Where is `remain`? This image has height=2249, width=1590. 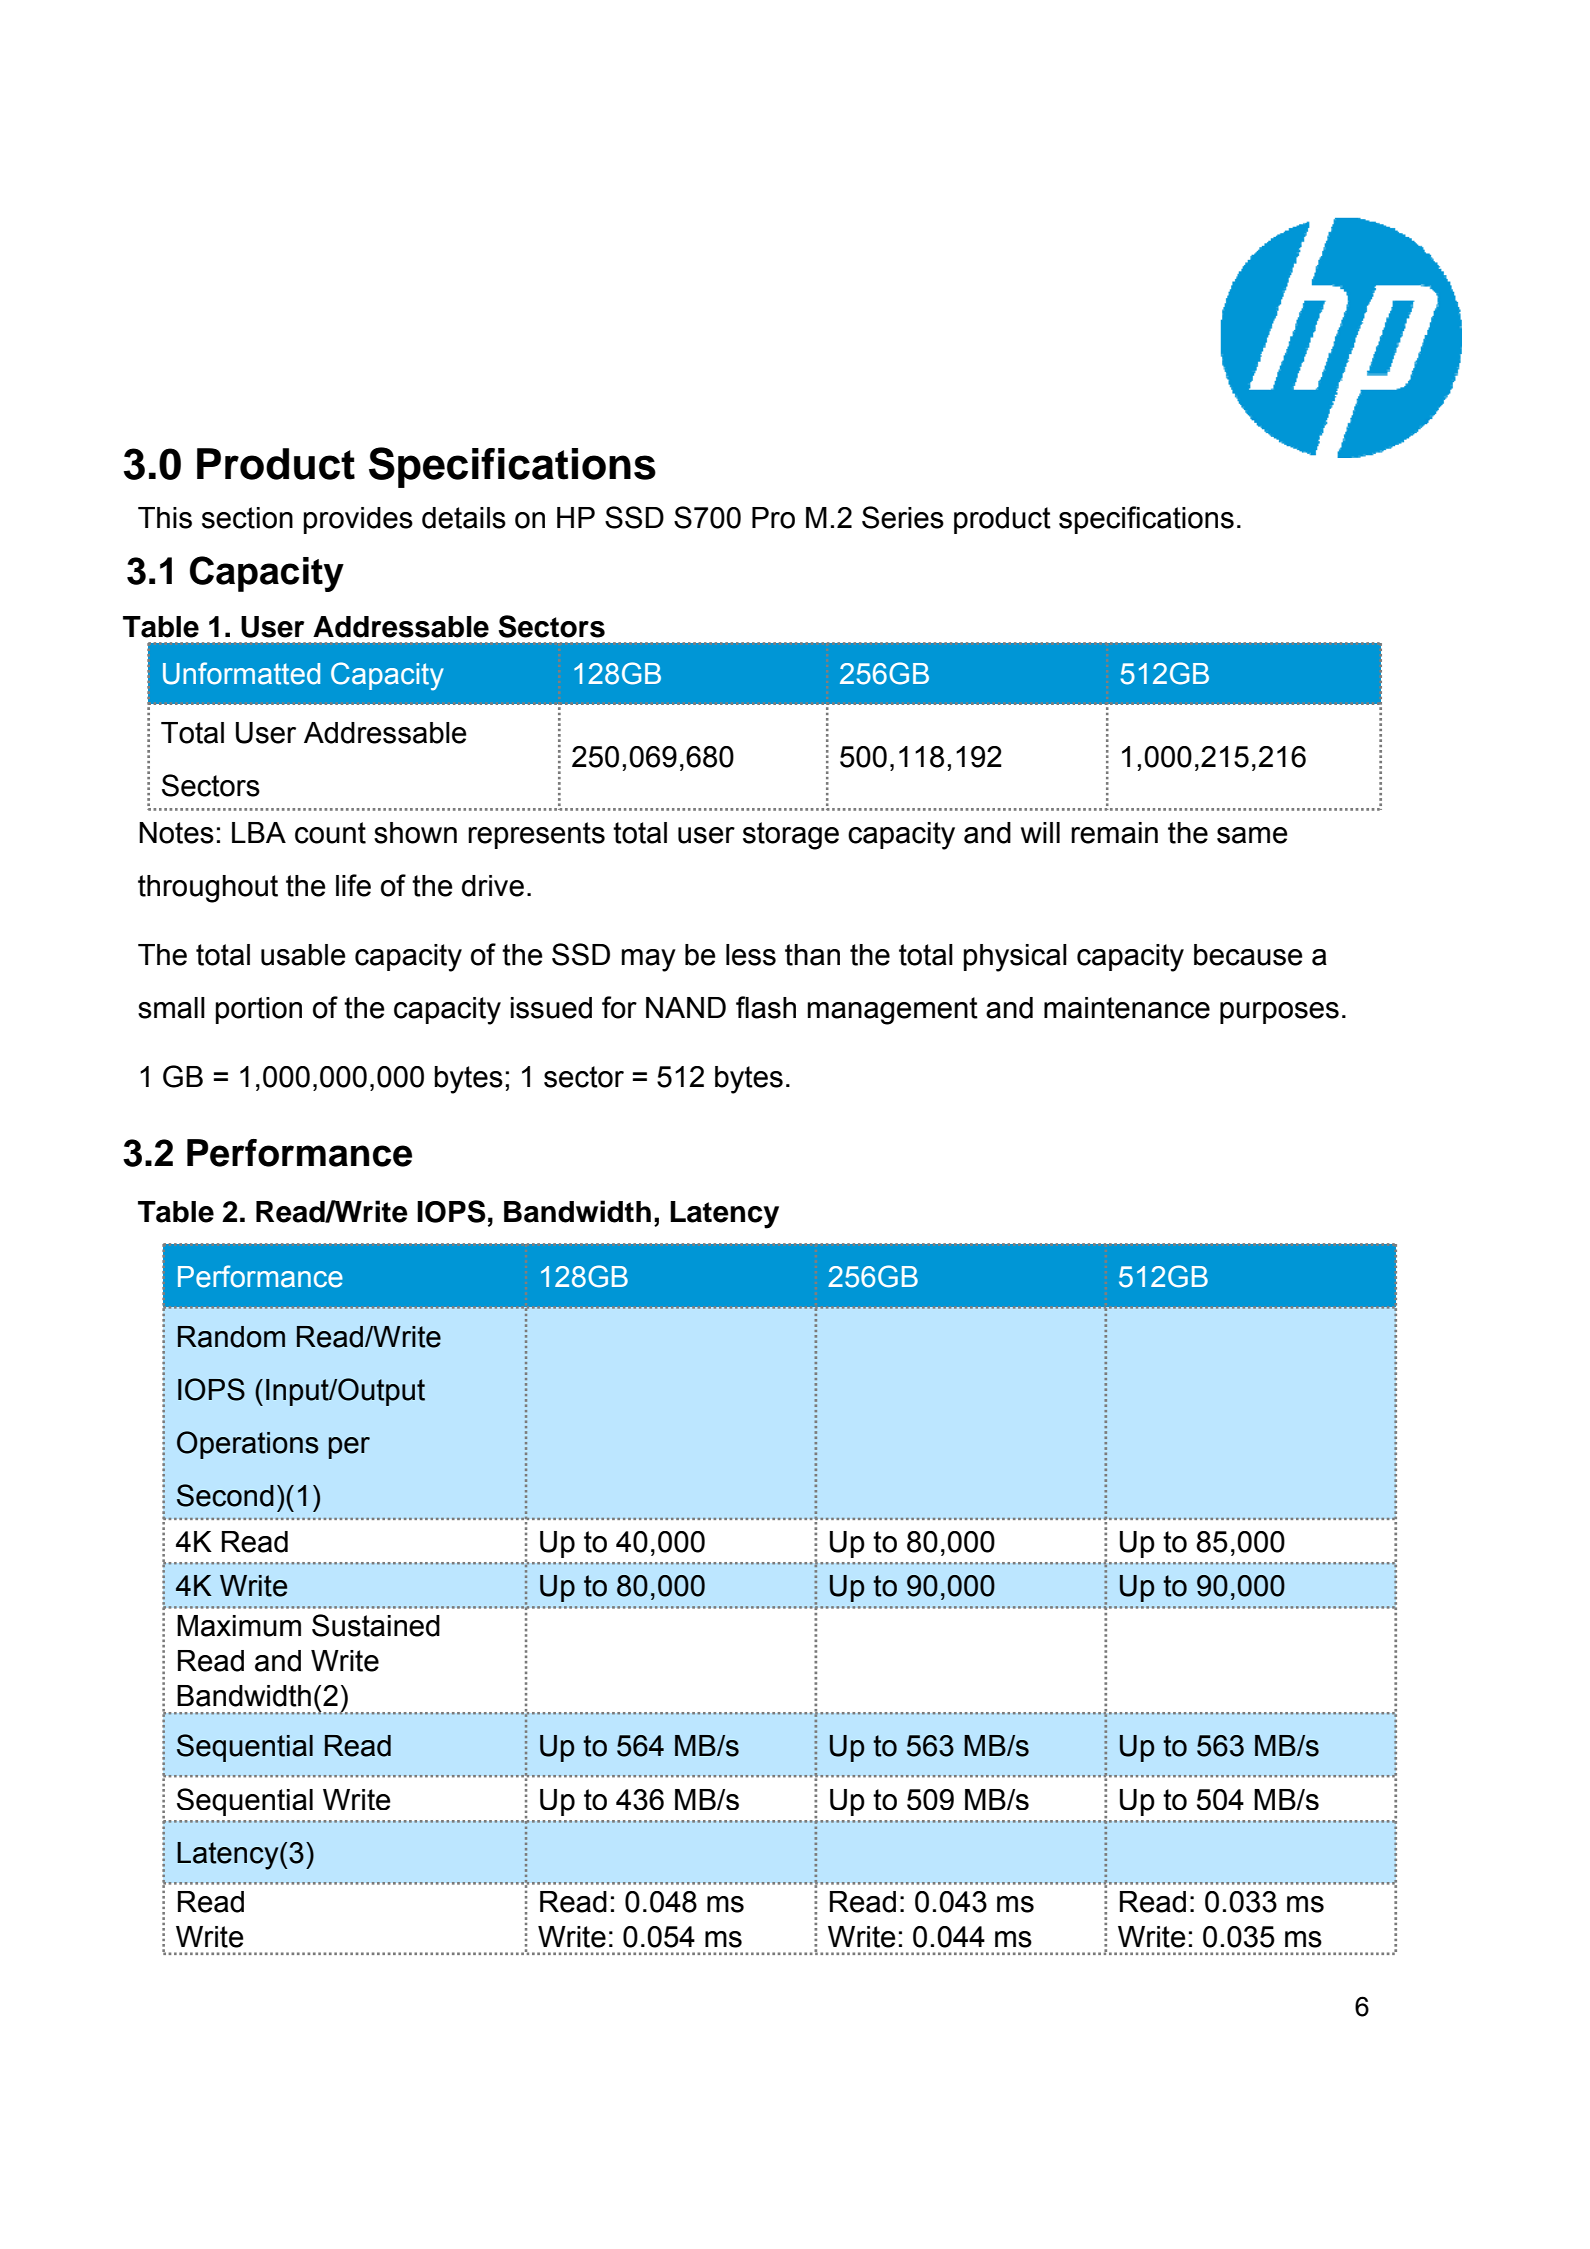
remain is located at coordinates (1114, 833).
